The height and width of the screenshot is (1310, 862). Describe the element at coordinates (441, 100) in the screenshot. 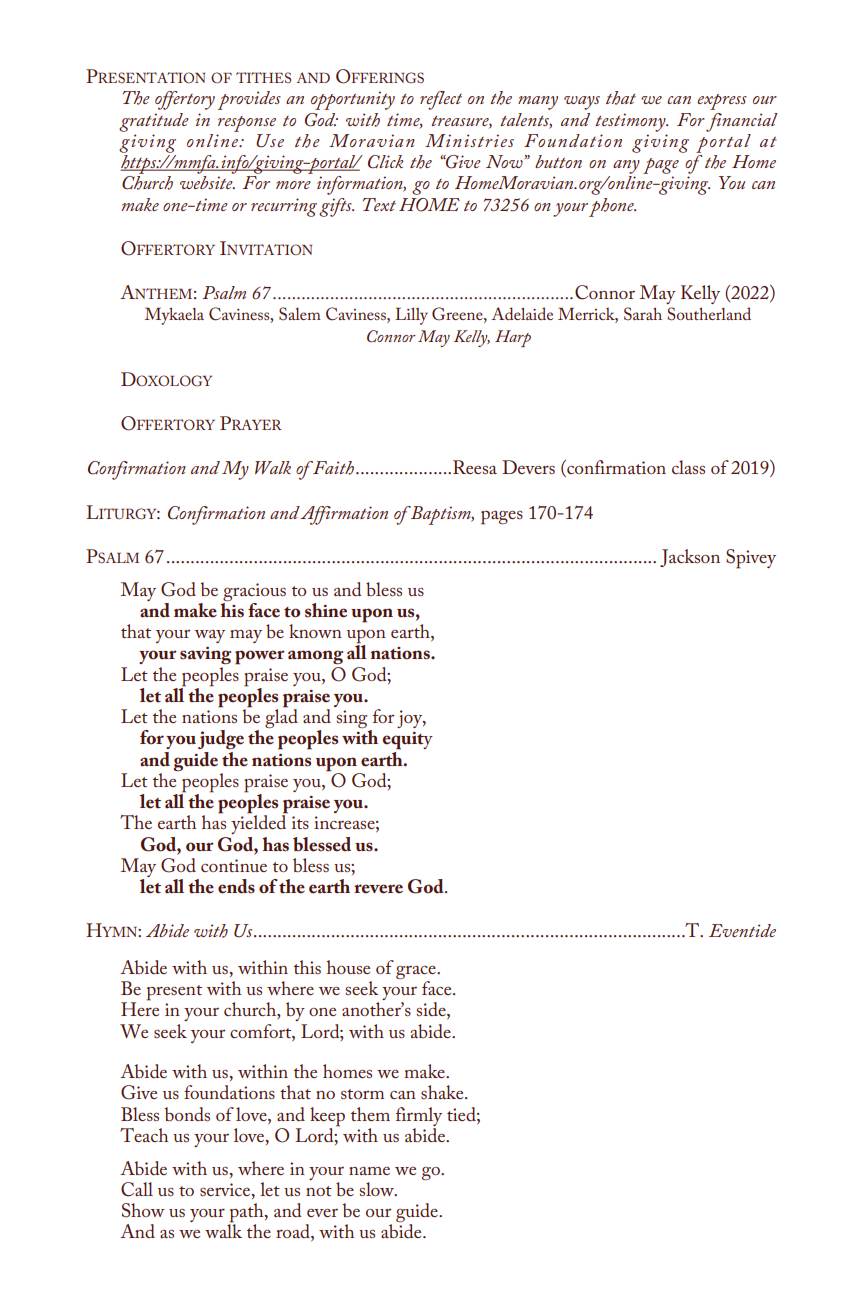

I see `reflect` at that location.
